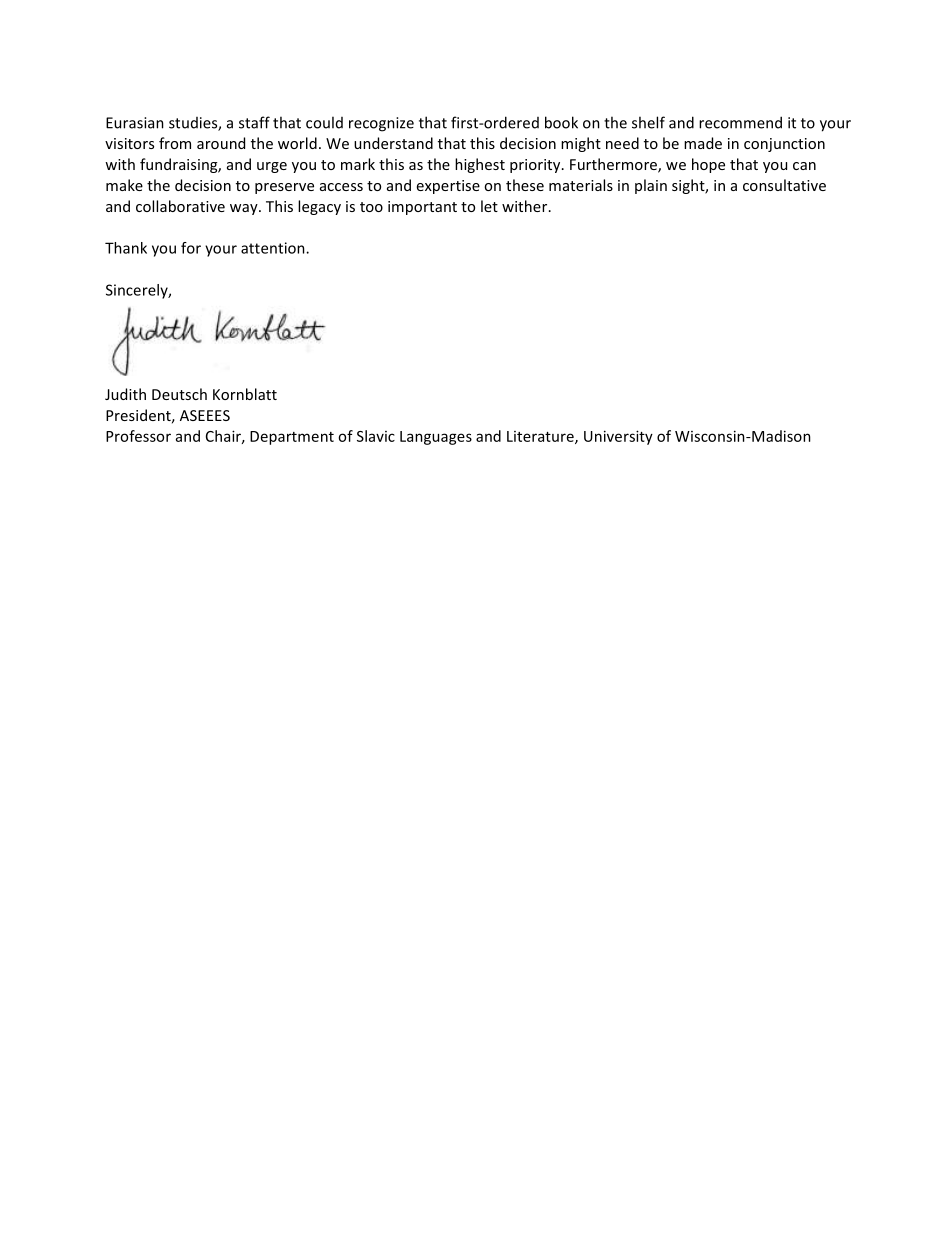 This screenshot has width=952, height=1233. I want to click on collaborative, so click(180, 206).
